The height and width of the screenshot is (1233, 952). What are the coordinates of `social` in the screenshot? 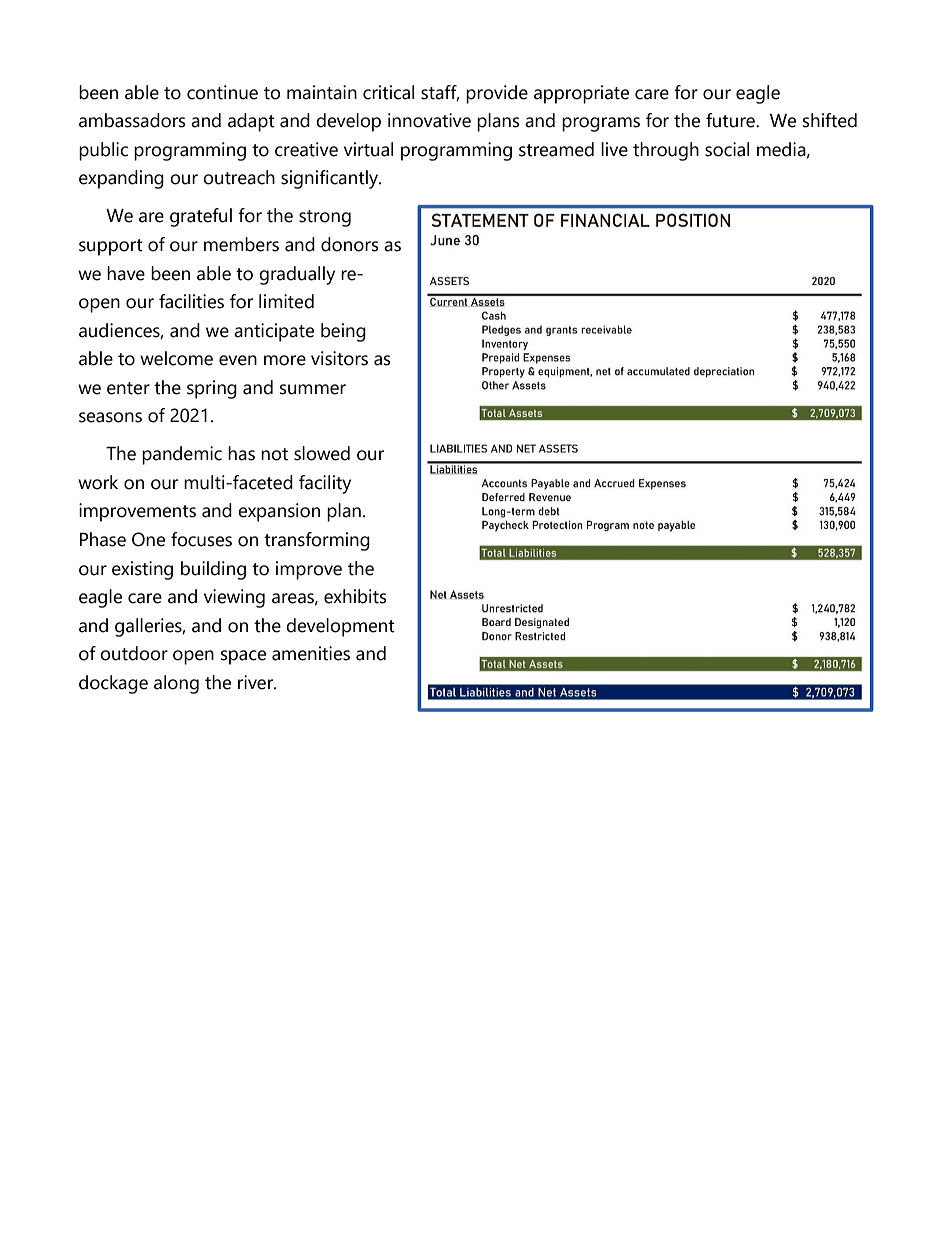 It's located at (727, 149).
